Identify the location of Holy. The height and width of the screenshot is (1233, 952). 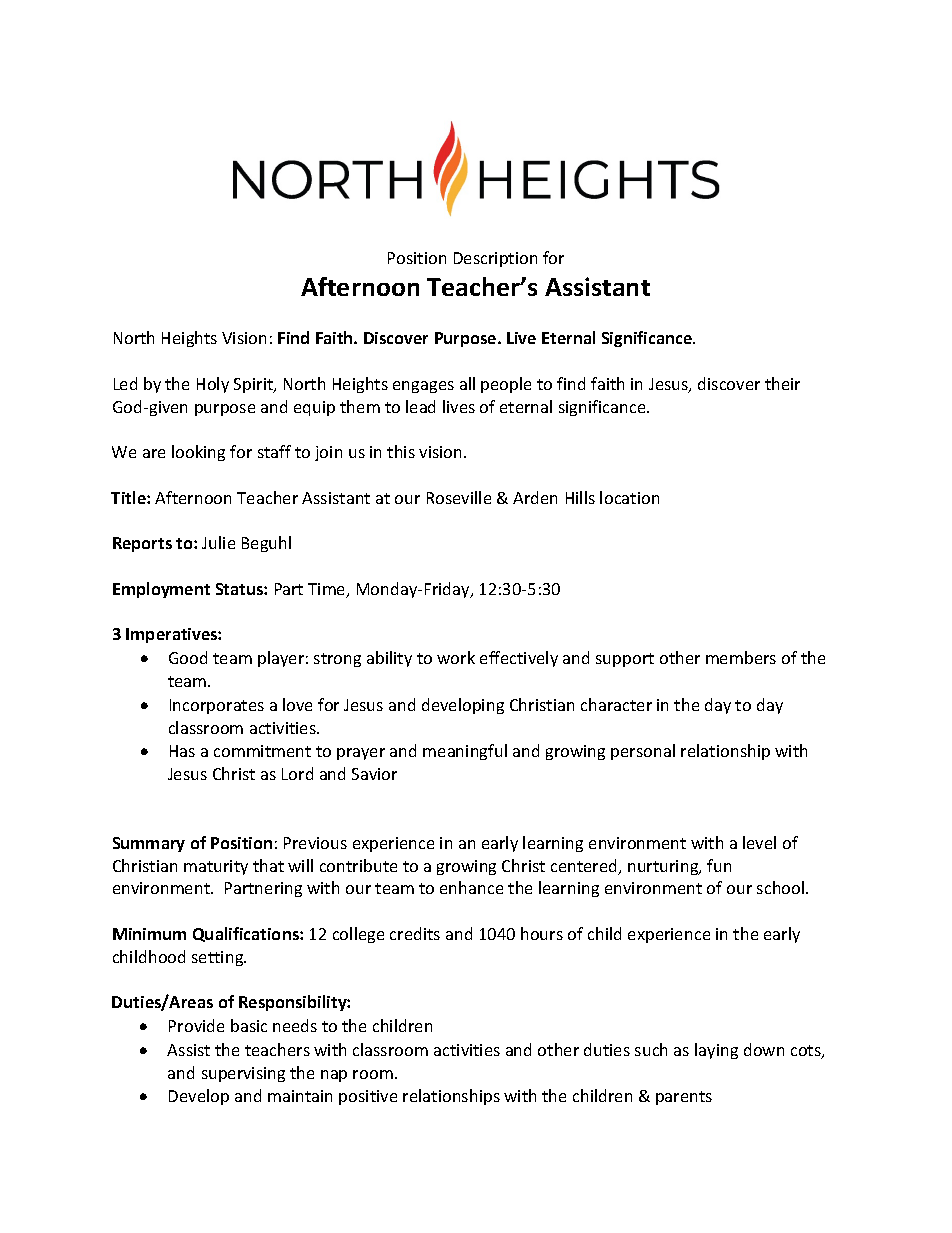
(213, 385).
